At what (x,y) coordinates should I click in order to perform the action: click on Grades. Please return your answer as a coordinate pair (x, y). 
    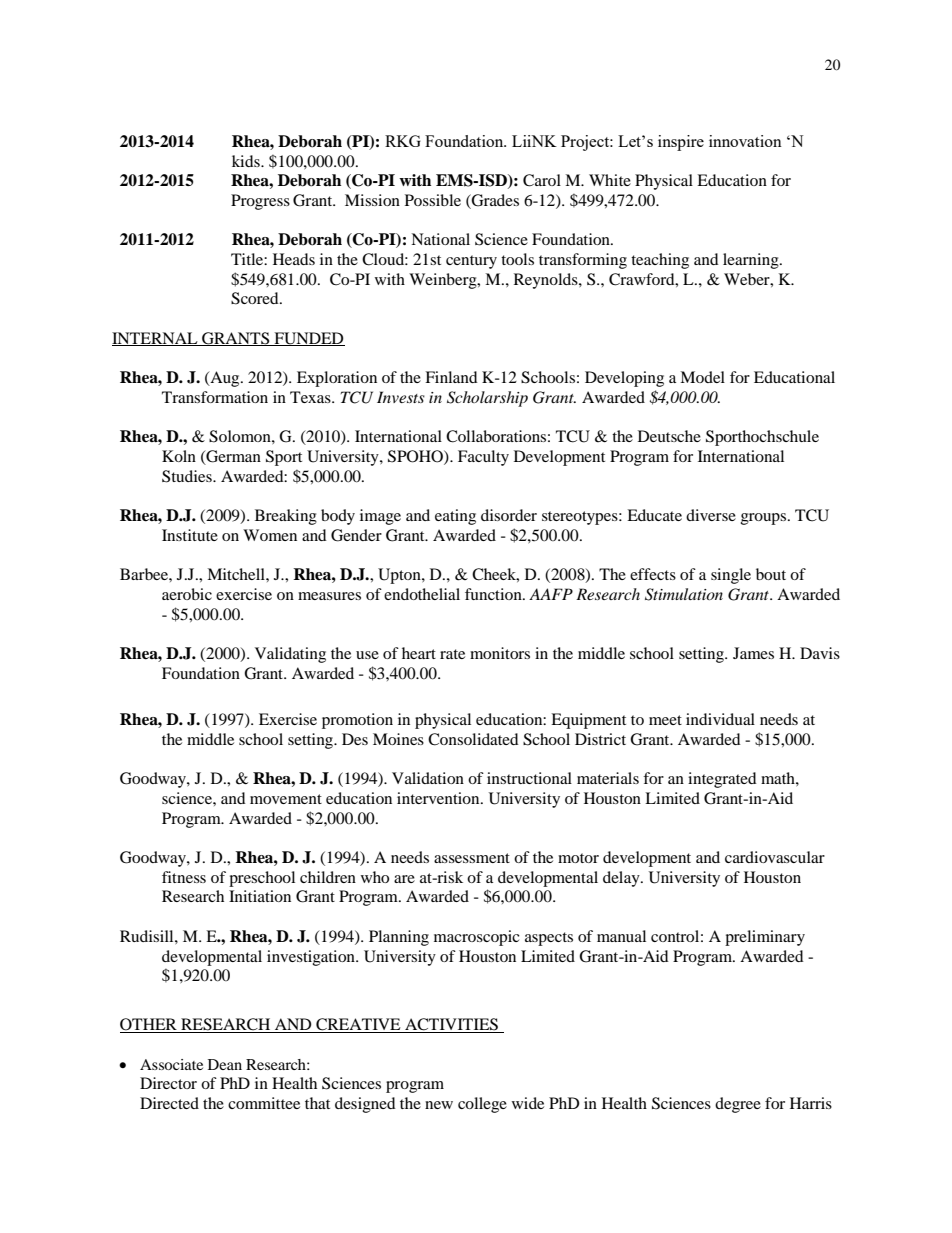
    Looking at the image, I should click on (494, 201).
